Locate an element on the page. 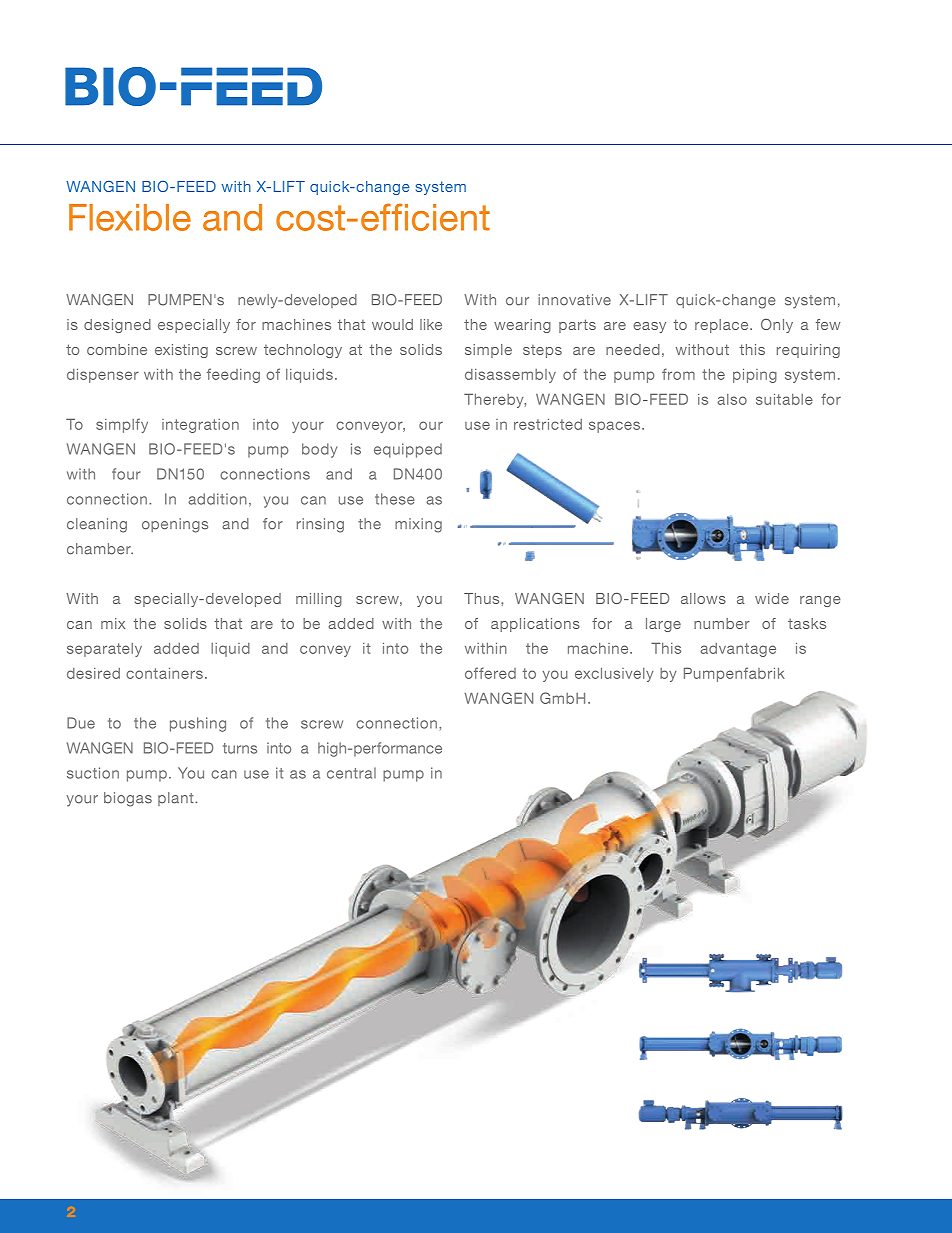 This document has height=1233, width=952. wide is located at coordinates (772, 598).
